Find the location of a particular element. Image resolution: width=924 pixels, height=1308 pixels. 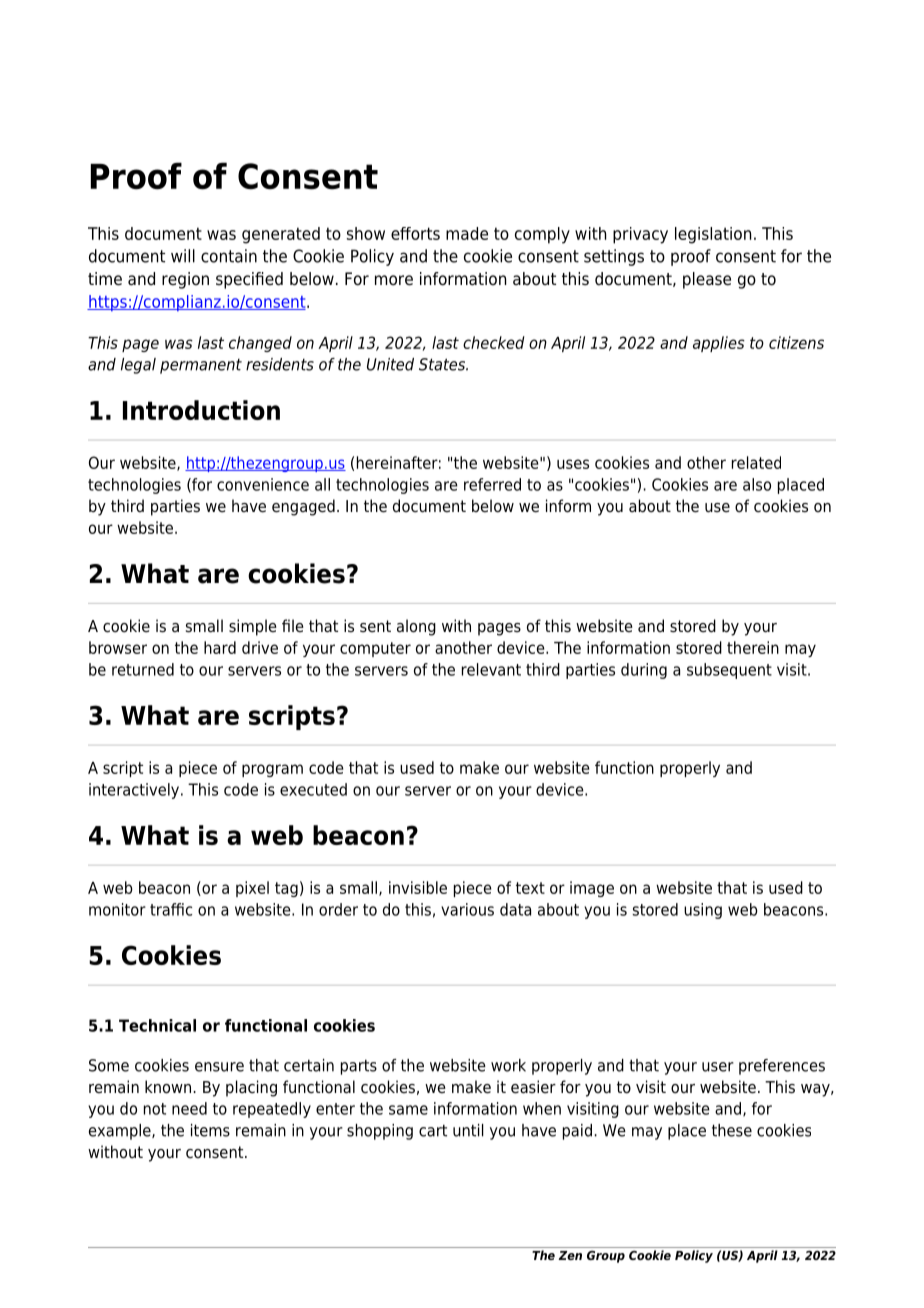

need is located at coordinates (189, 1108).
